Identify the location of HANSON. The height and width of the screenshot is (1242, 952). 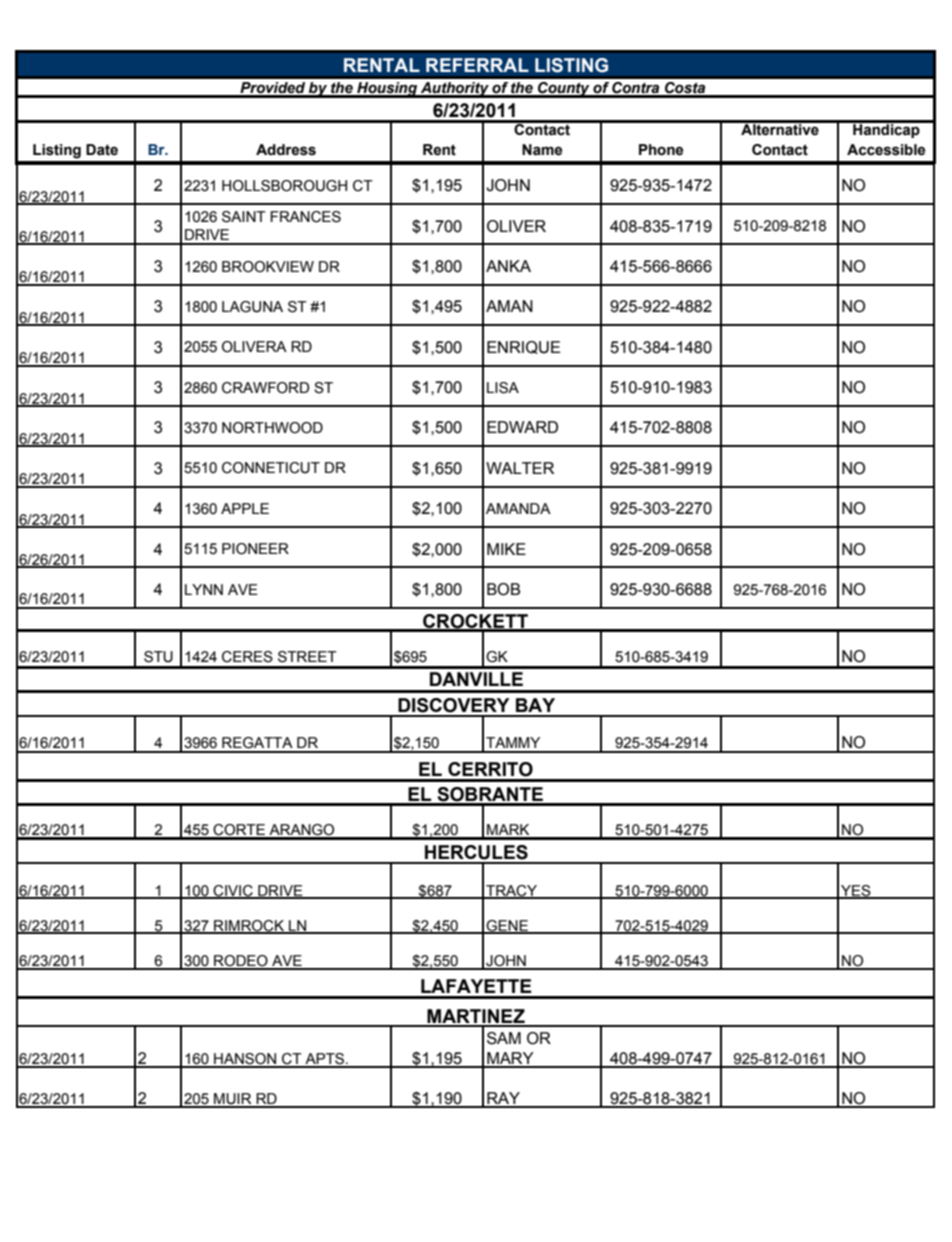
(245, 1060).
